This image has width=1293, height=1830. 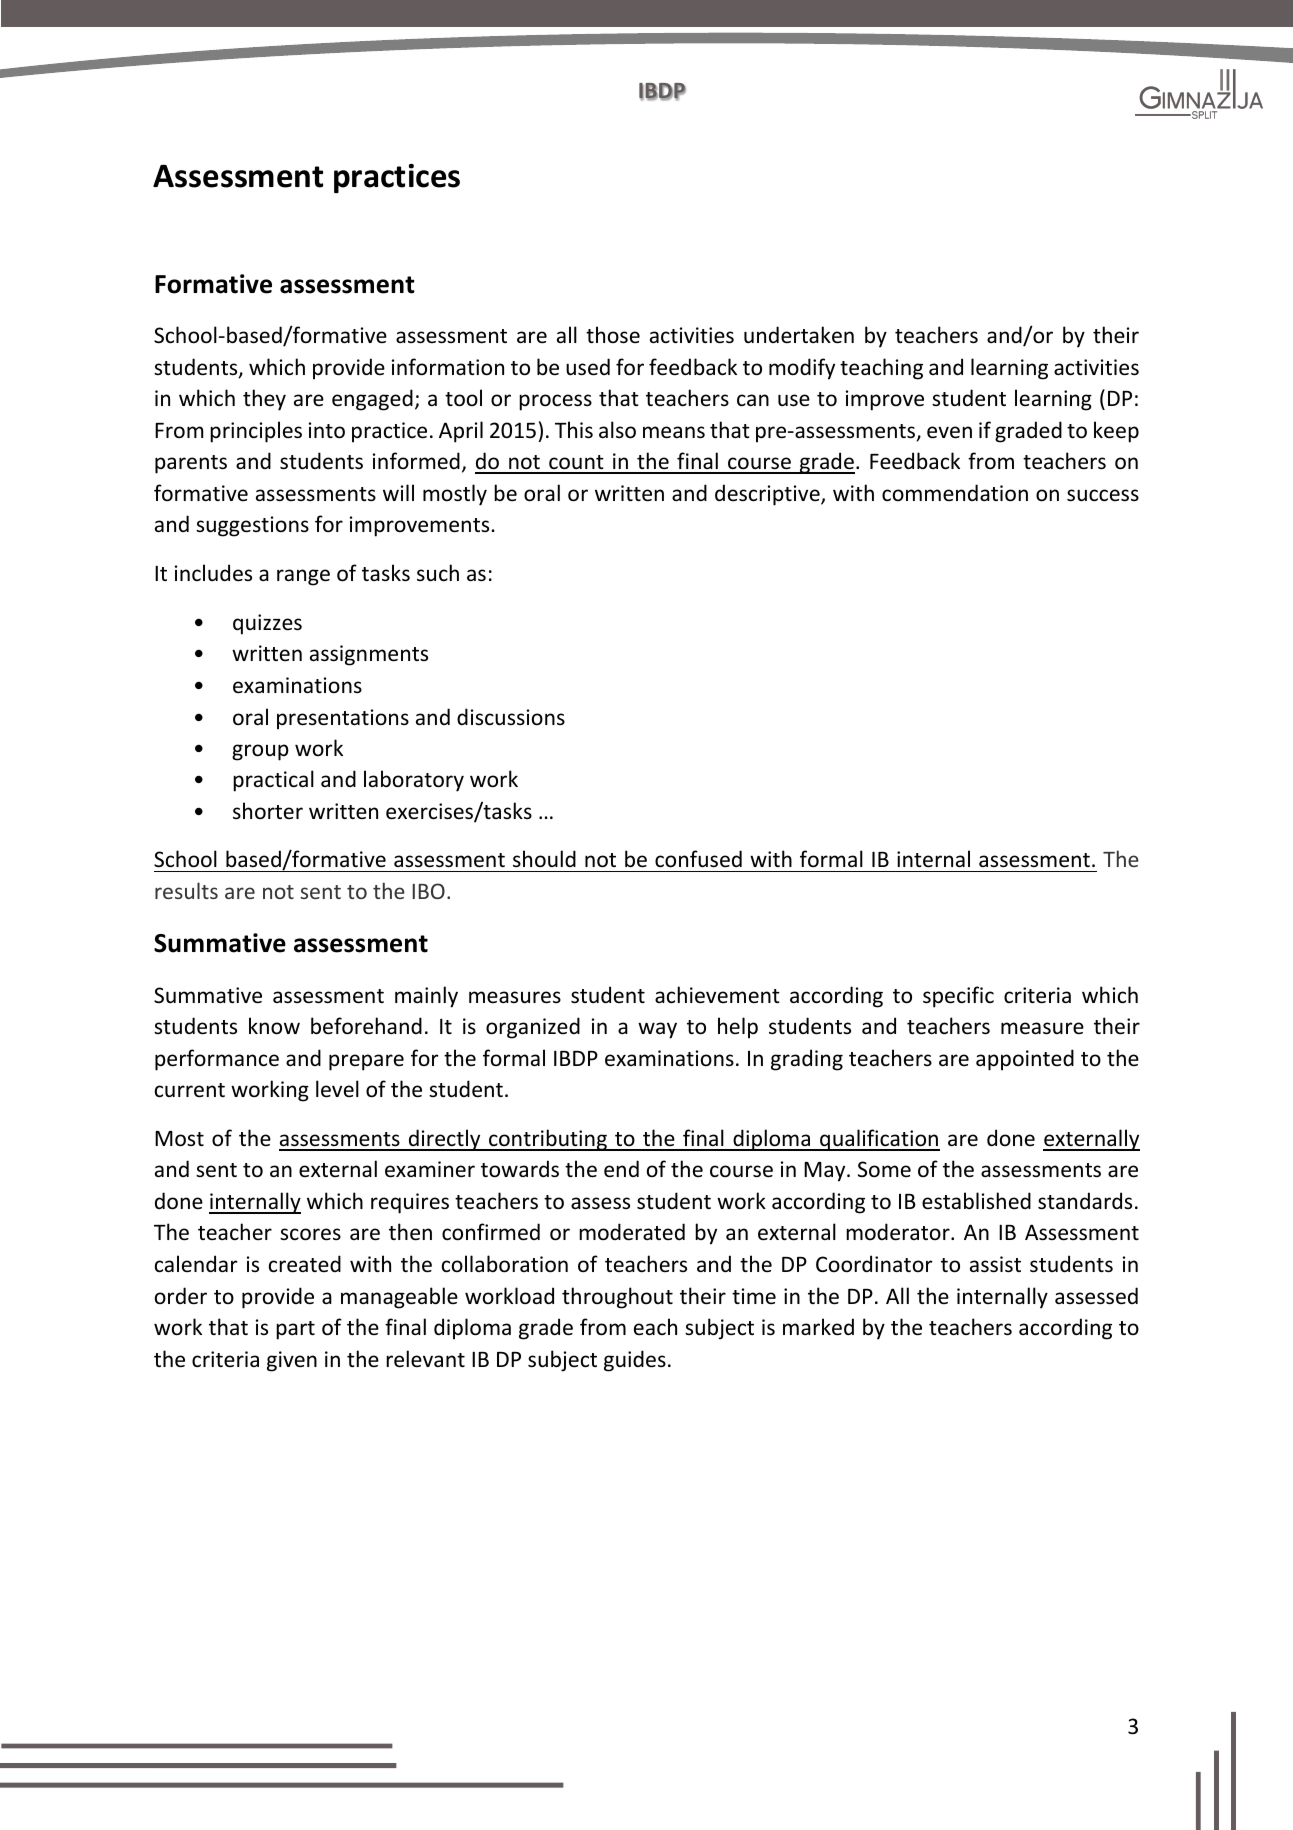 What do you see at coordinates (337, 1089) in the image?
I see `level` at bounding box center [337, 1089].
